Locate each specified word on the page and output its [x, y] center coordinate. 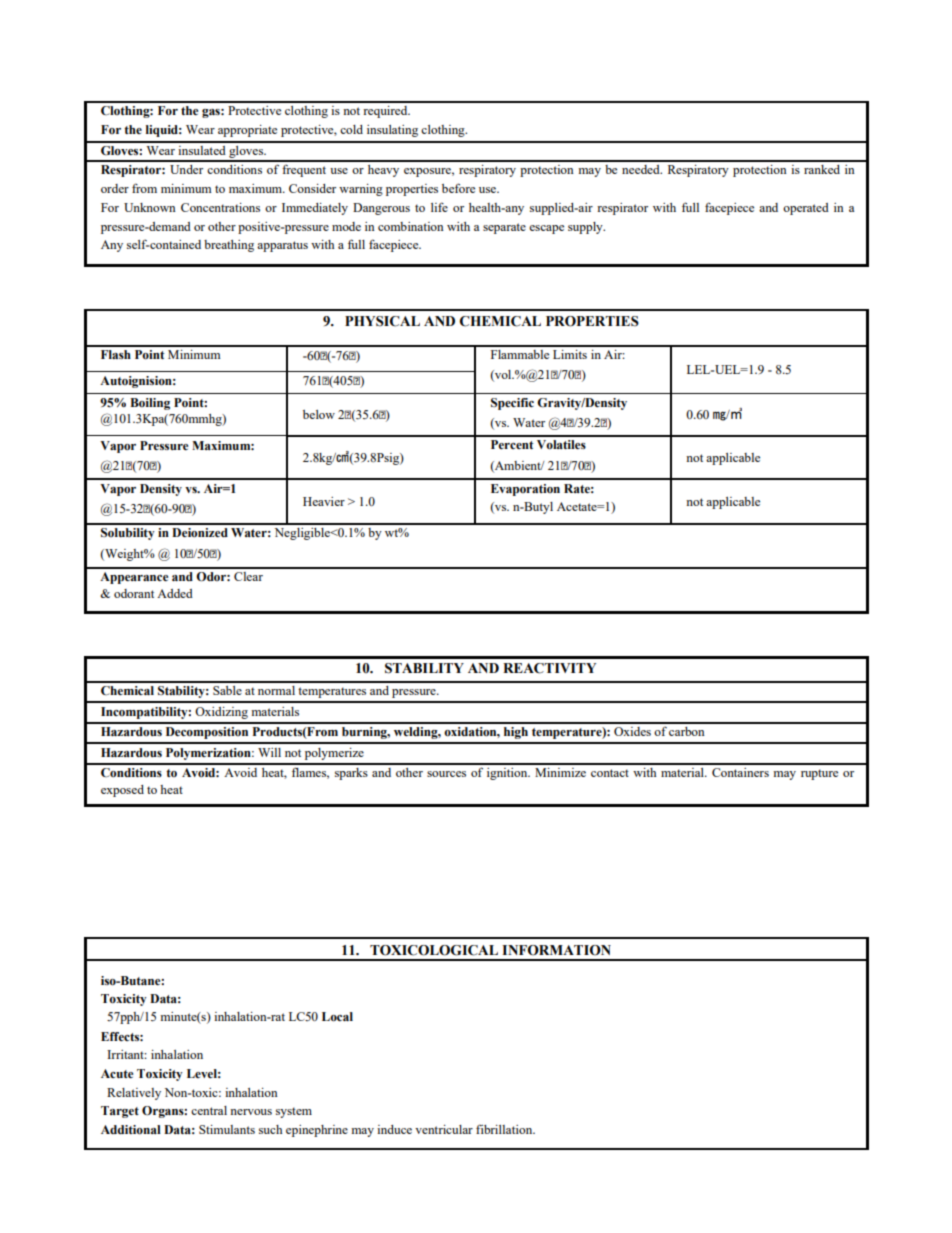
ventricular [444, 1129]
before [458, 188]
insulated [202, 150]
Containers [740, 772]
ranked [822, 169]
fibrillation [505, 1129]
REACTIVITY [549, 668]
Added [175, 593]
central [209, 1110]
